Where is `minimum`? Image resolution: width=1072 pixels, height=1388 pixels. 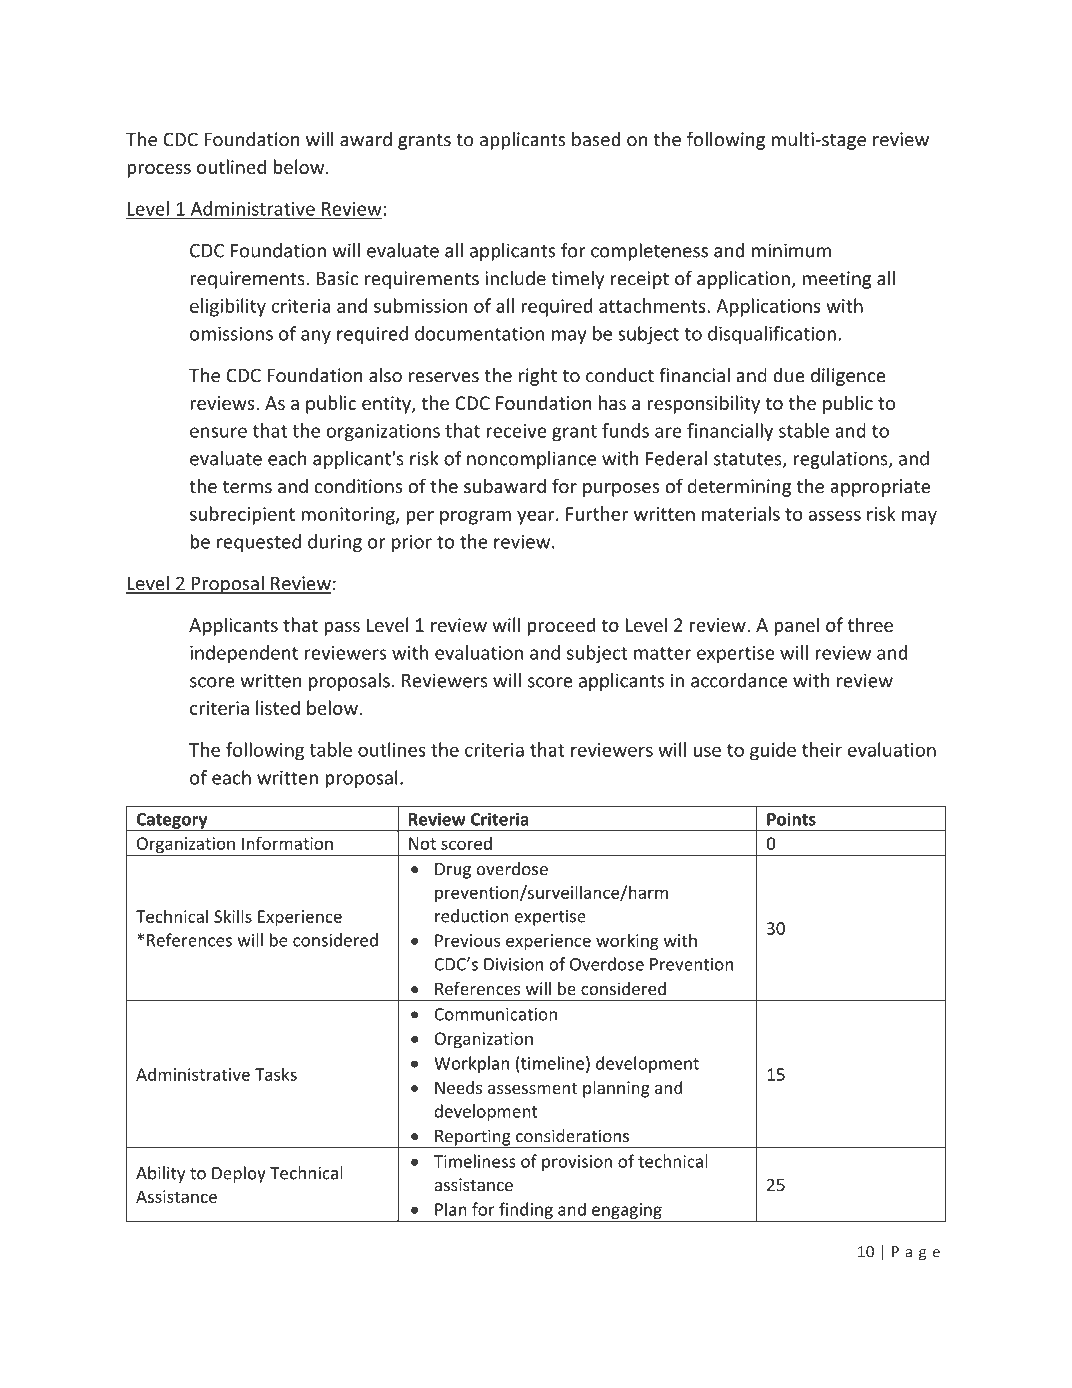
minimum is located at coordinates (791, 250).
